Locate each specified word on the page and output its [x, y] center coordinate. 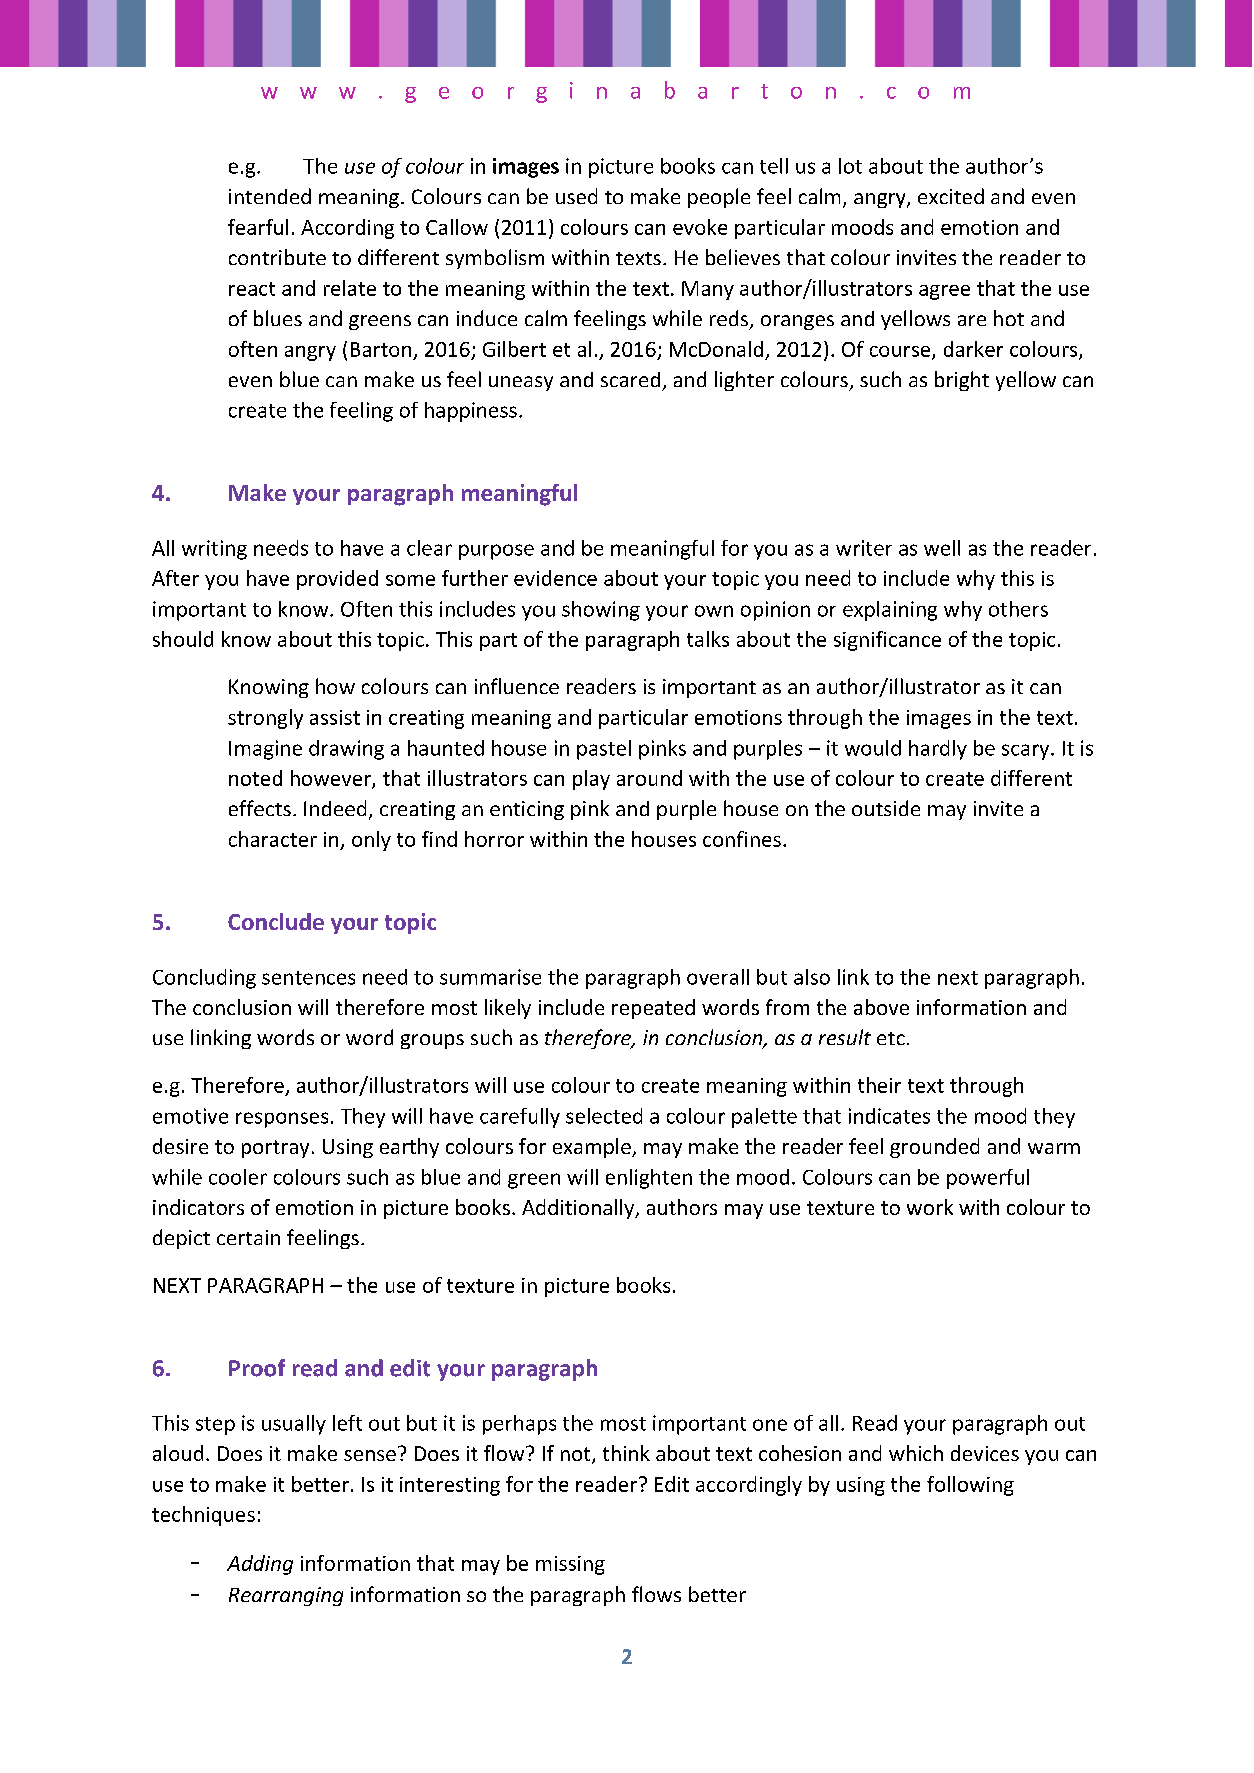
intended [270, 196]
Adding [260, 1565]
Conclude [276, 921]
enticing [527, 810]
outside [886, 808]
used [576, 196]
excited [951, 196]
